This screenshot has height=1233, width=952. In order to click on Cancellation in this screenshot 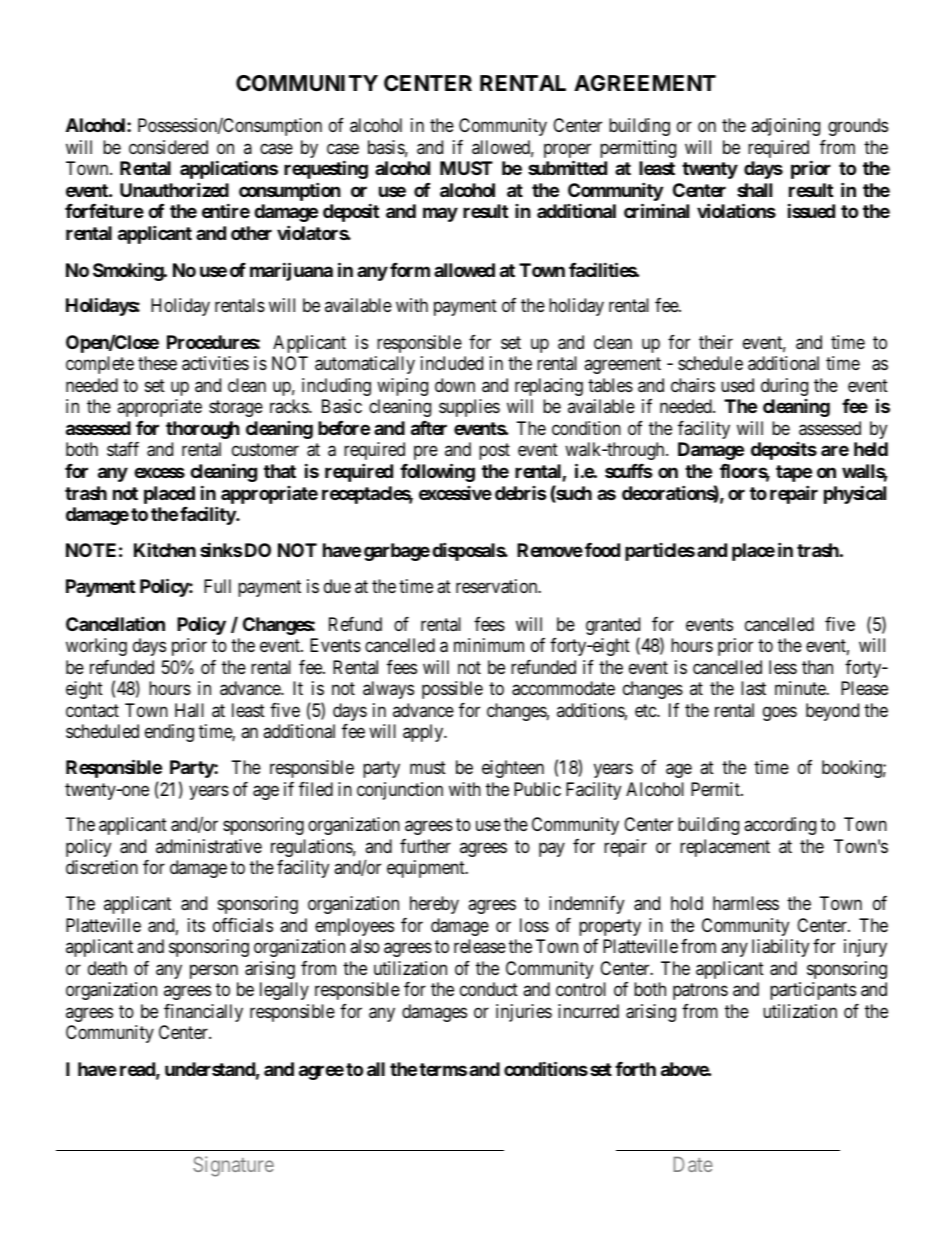, I will do `click(115, 623)`.
